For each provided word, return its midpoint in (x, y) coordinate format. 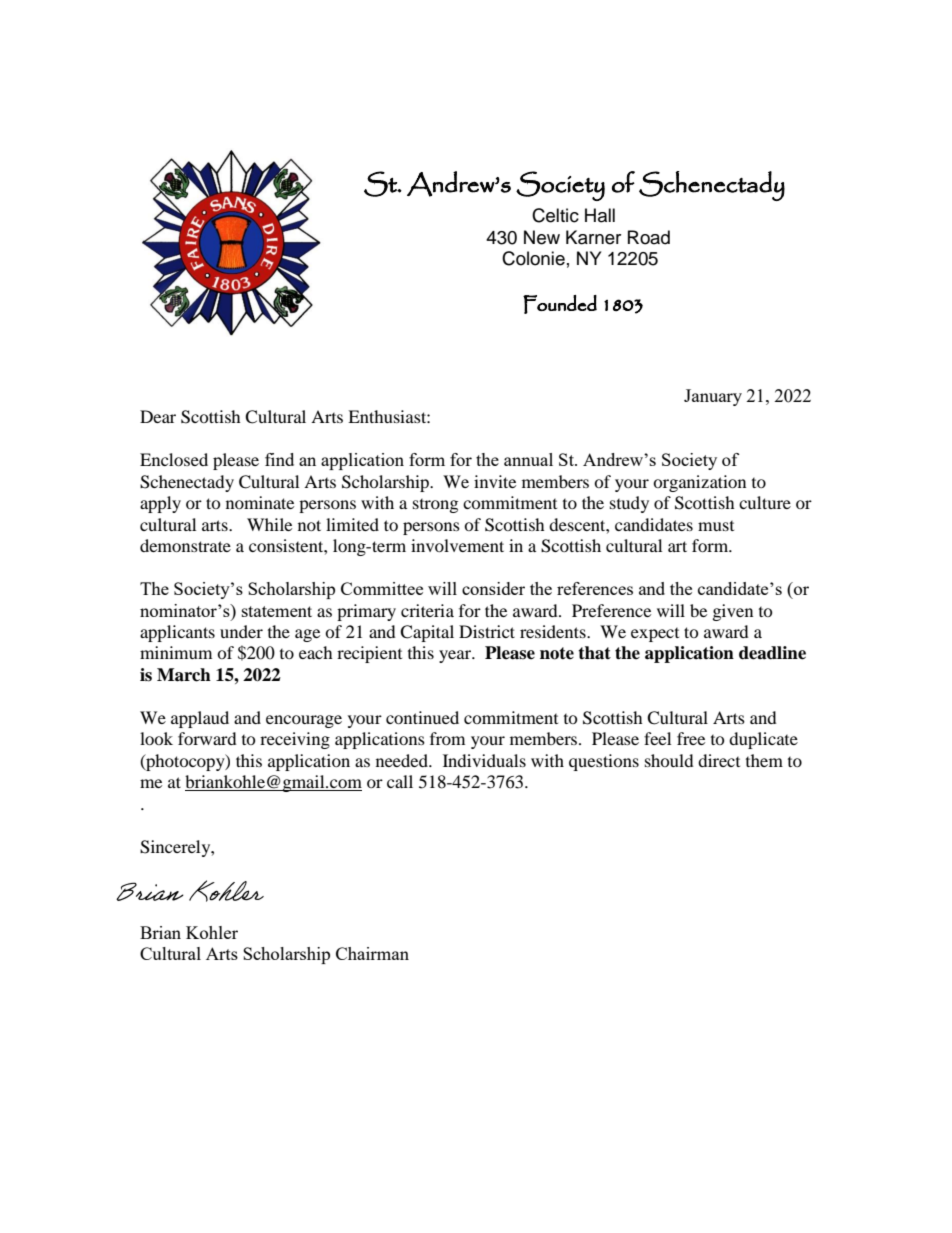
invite (495, 481)
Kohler (212, 932)
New (542, 237)
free (691, 738)
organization (699, 483)
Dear (158, 416)
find (279, 459)
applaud (200, 719)
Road (649, 237)
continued (422, 717)
